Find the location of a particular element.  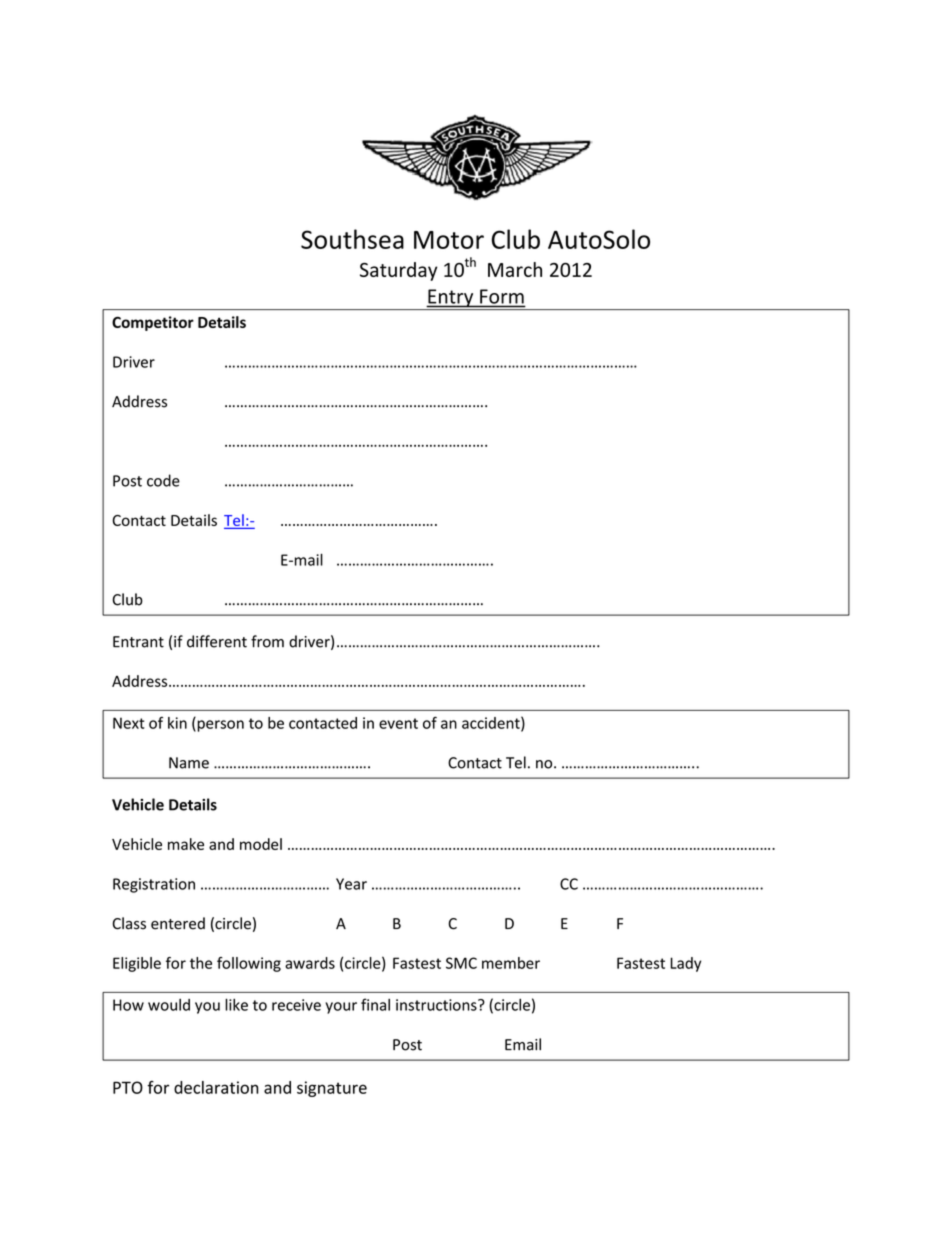

Name is located at coordinates (189, 763).
